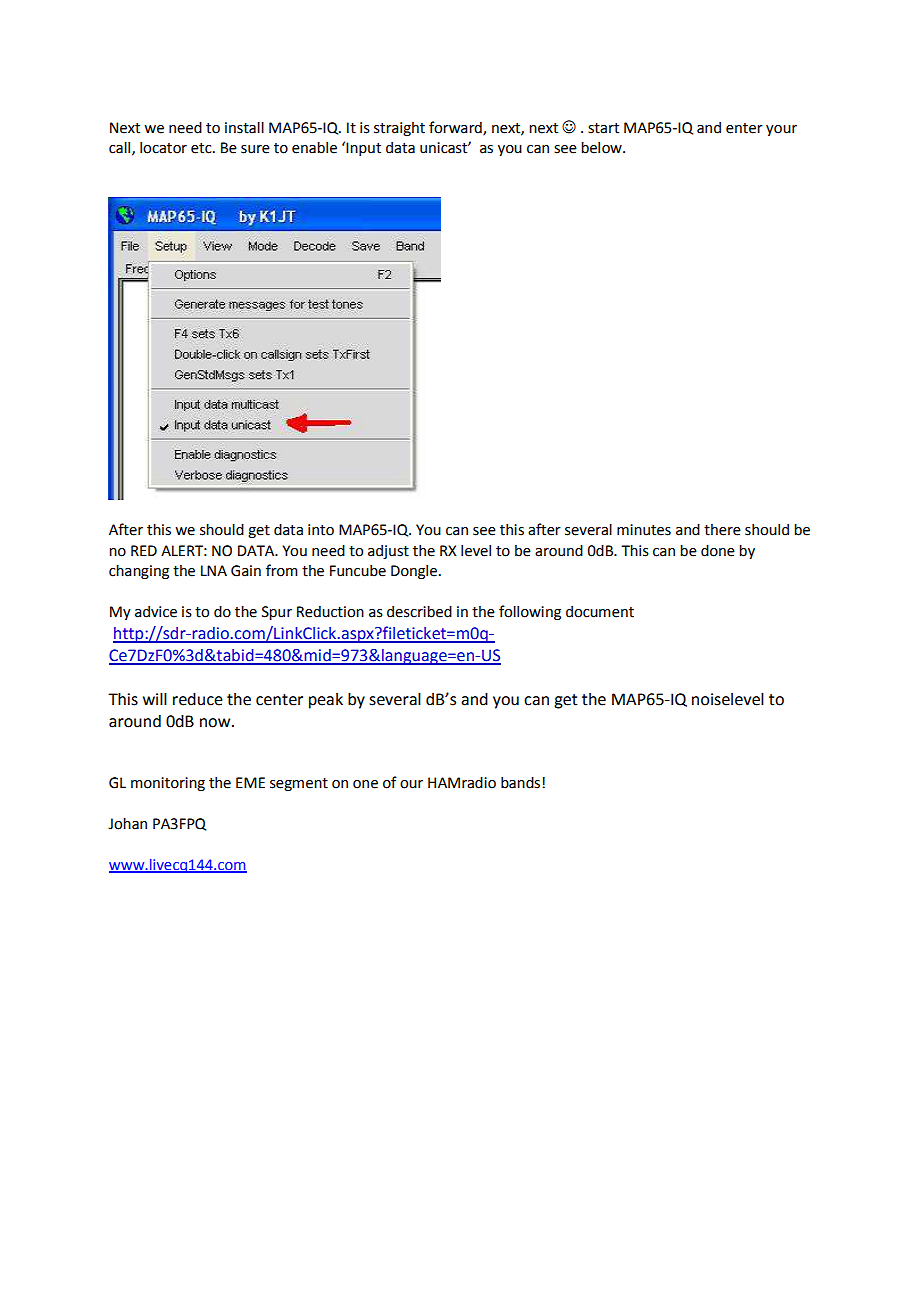  Describe the element at coordinates (456, 128) in the page. I see `forward` at that location.
